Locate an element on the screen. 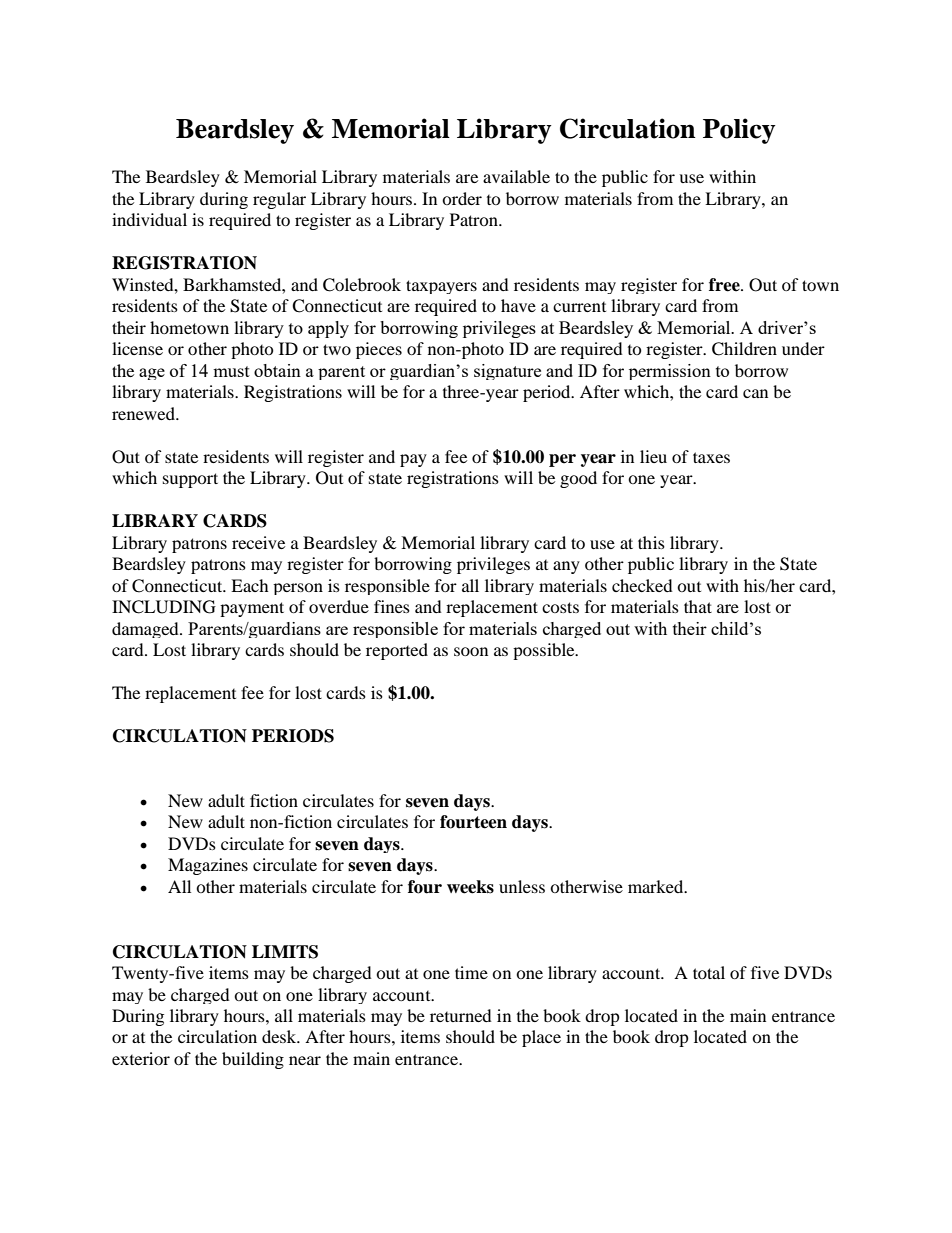 Image resolution: width=952 pixels, height=1233 pixels. Policy is located at coordinates (739, 131).
